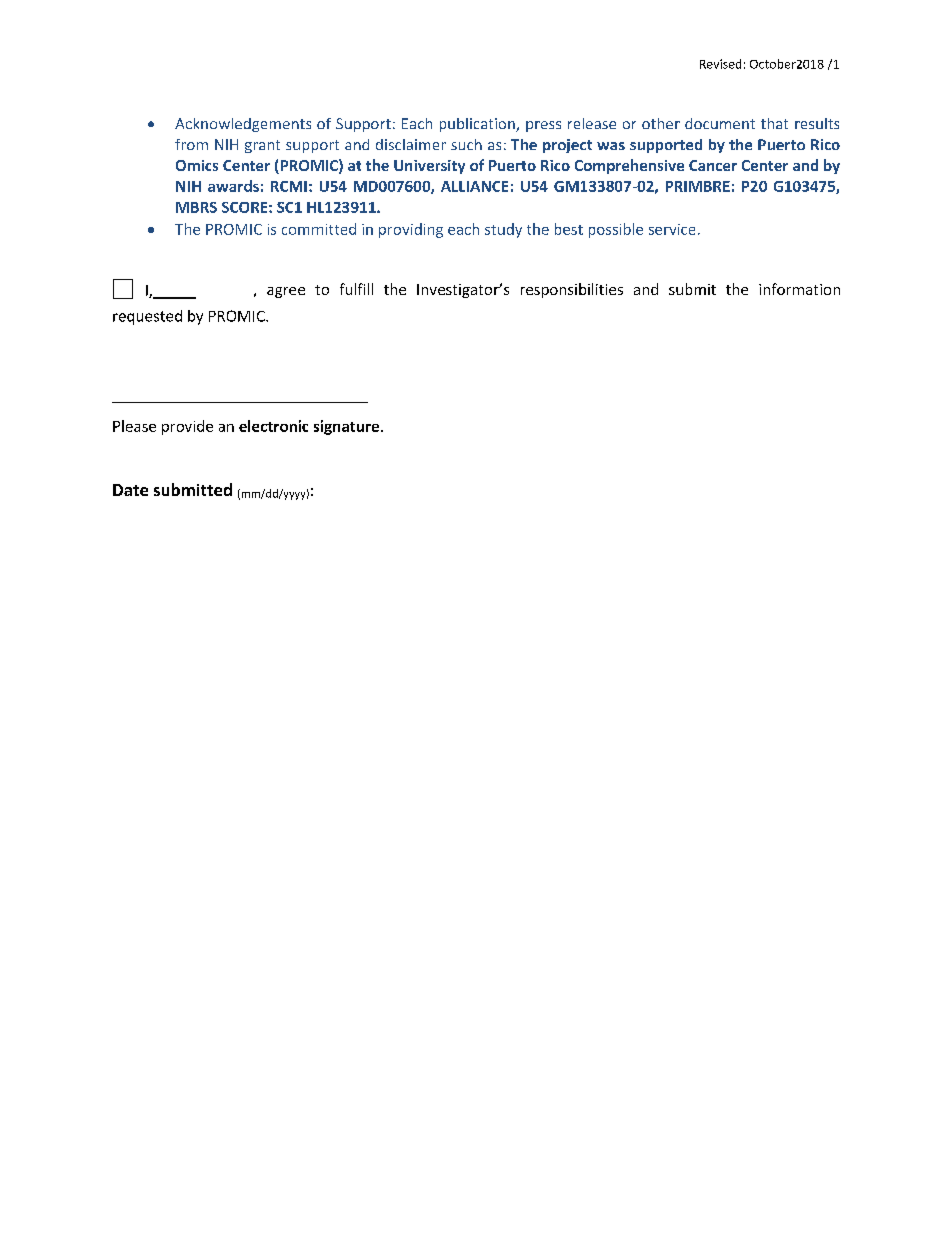  I want to click on information, so click(799, 289).
